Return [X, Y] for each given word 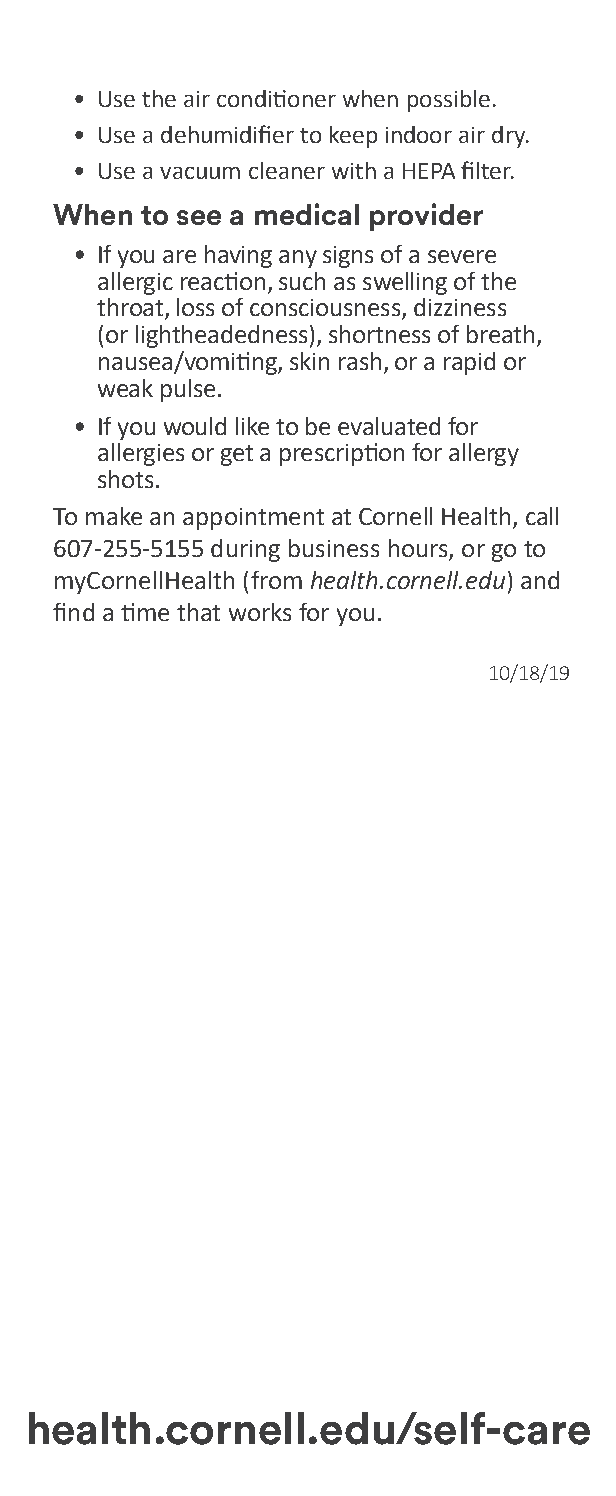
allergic [135, 283]
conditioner [276, 98]
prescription [342, 454]
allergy [484, 454]
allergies [141, 454]
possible [449, 101]
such [302, 281]
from [276, 580]
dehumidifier [227, 134]
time [145, 612]
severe [462, 256]
